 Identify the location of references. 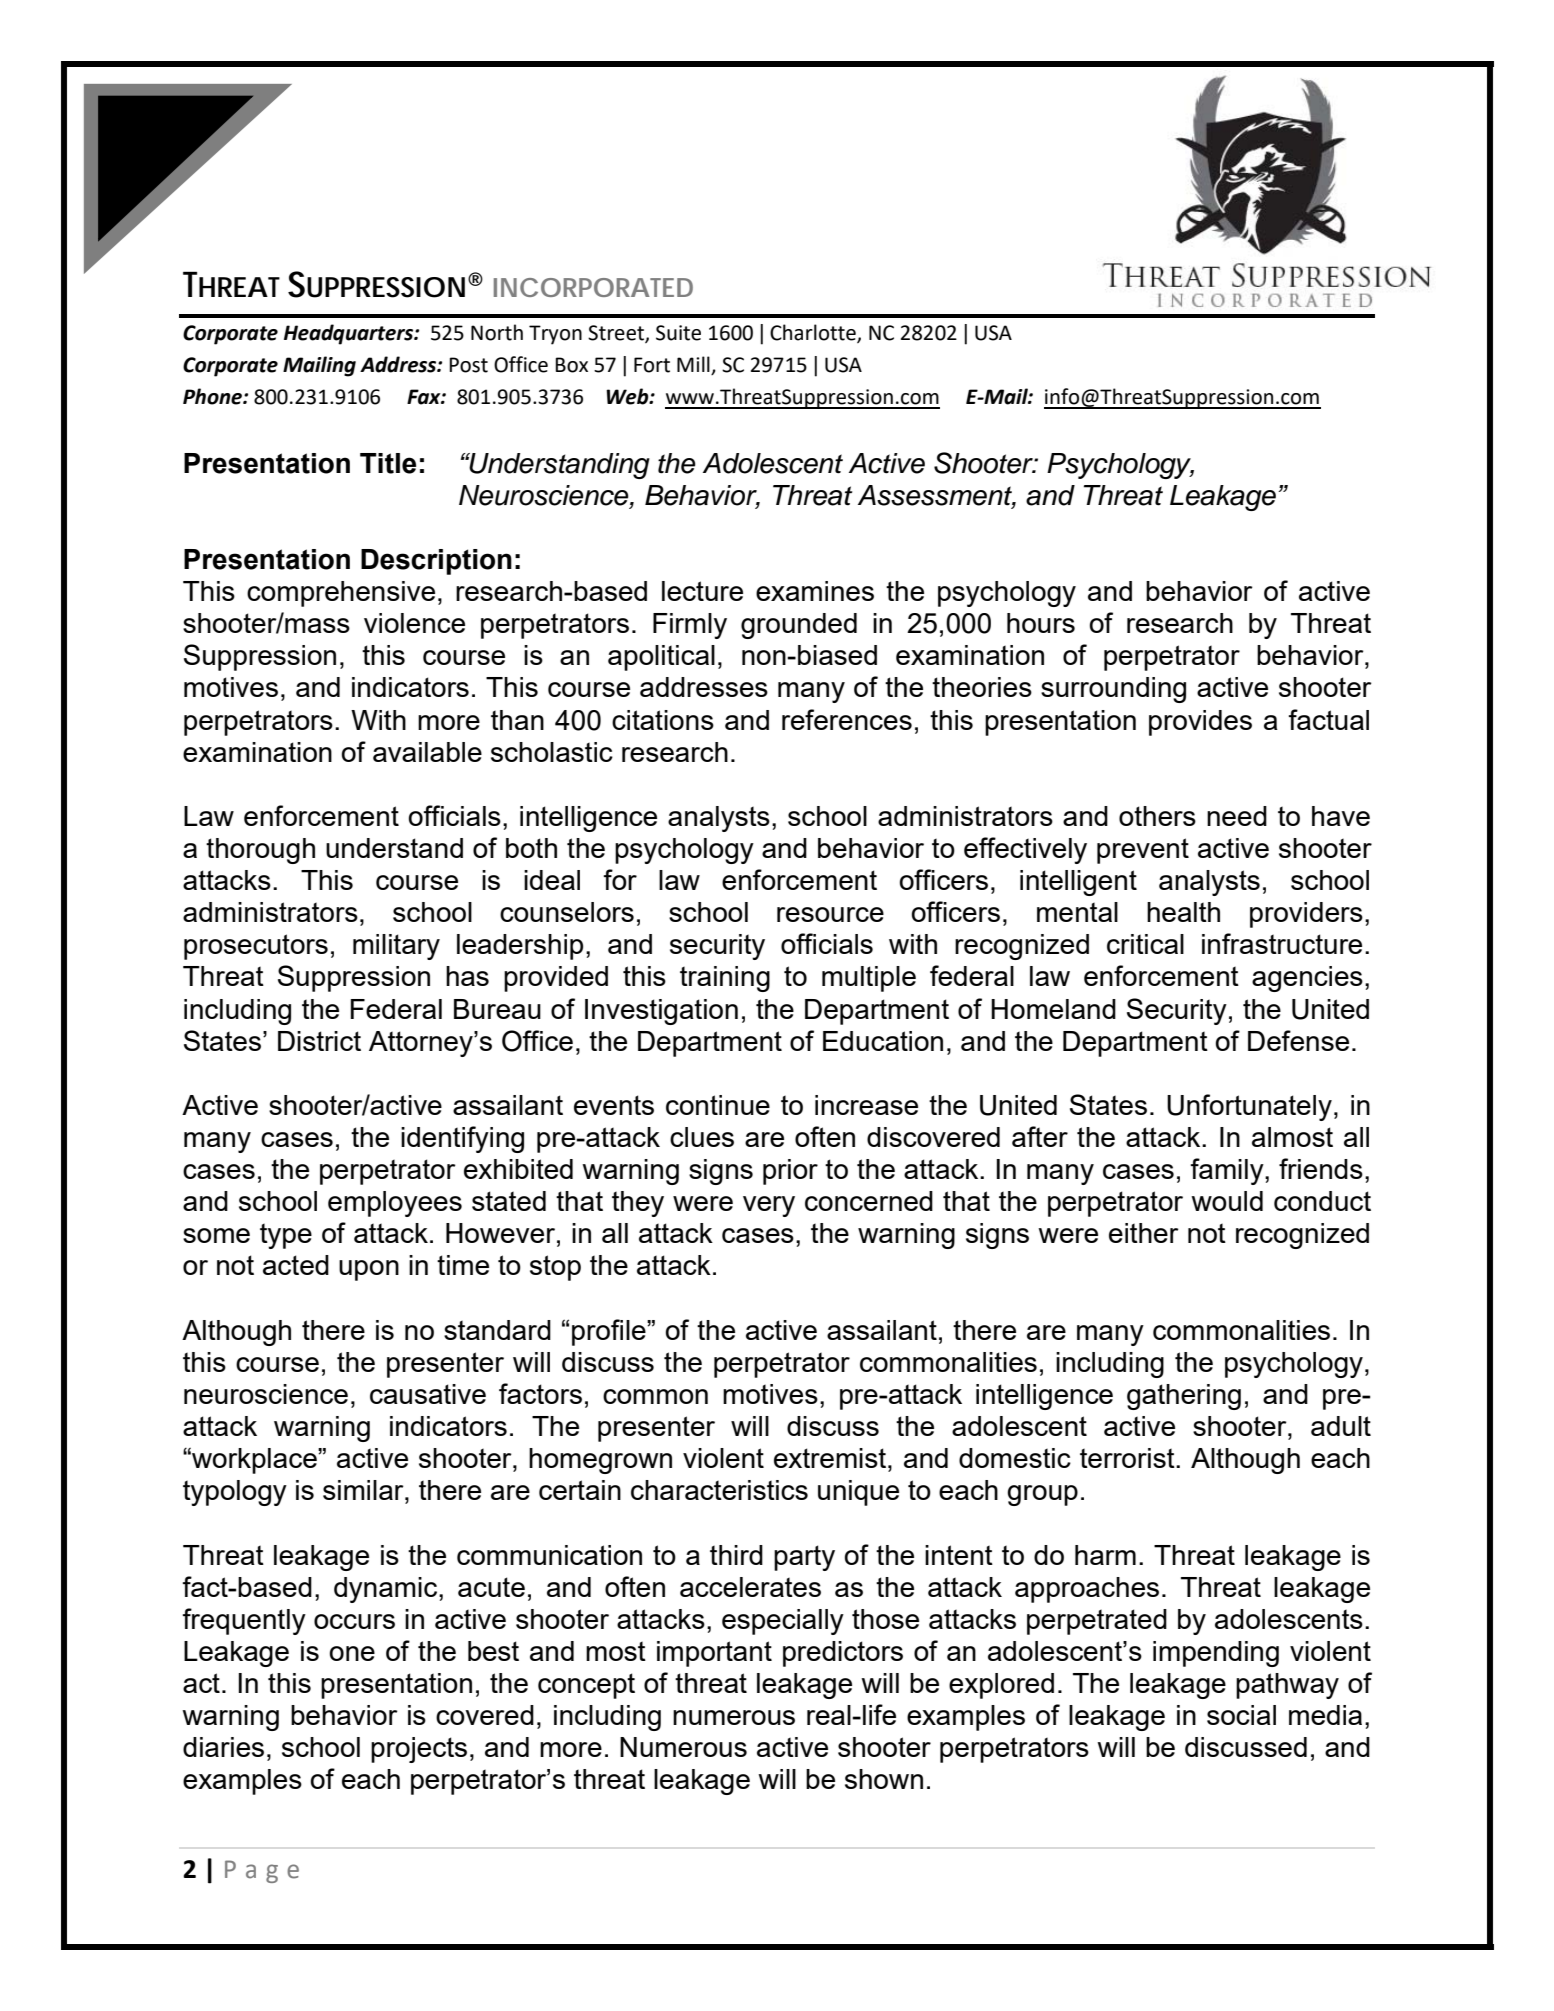
(847, 719).
